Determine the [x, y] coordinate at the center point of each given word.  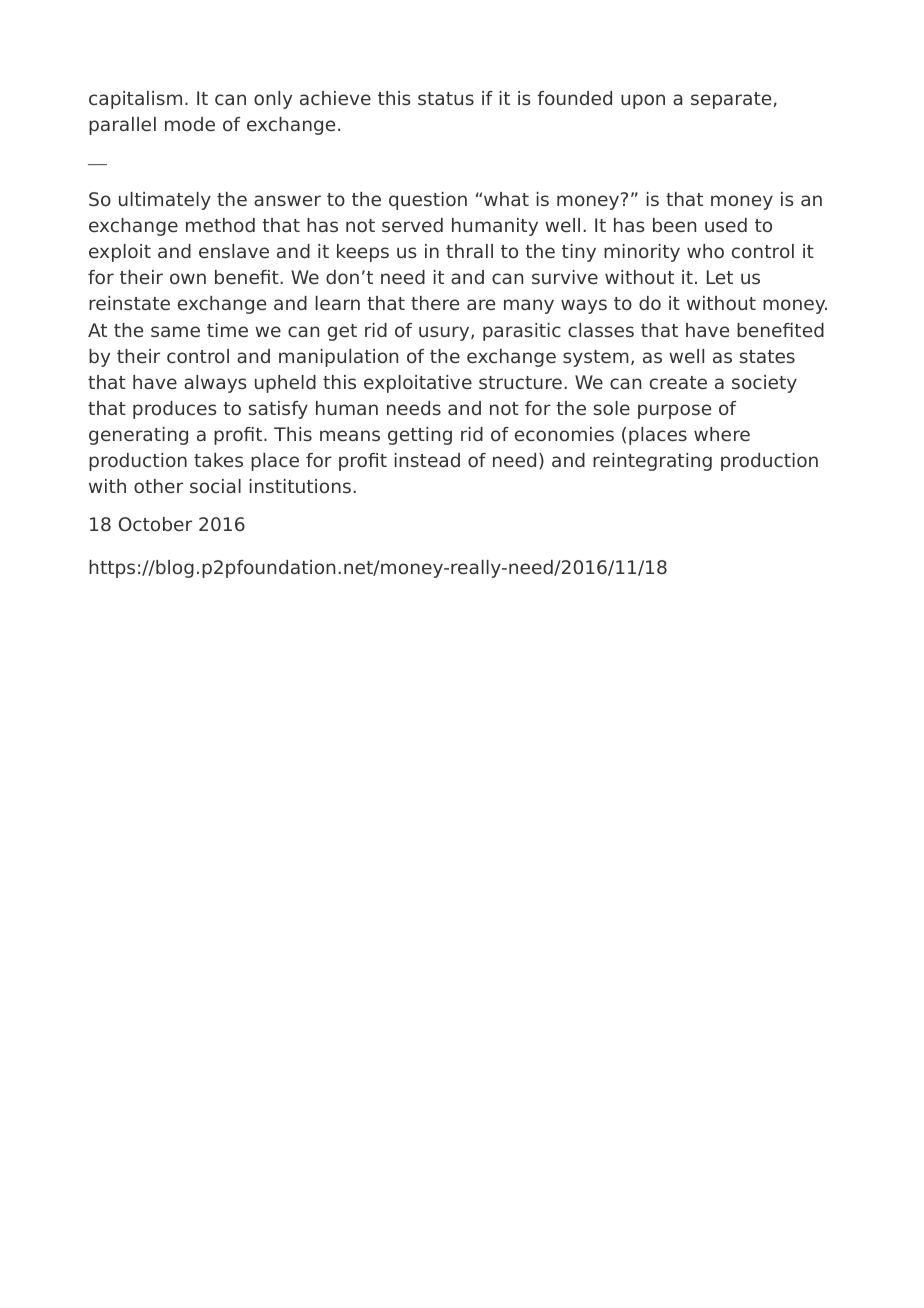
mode [190, 124]
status [446, 98]
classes [601, 330]
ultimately [165, 201]
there [435, 303]
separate [731, 100]
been [674, 225]
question [428, 201]
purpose [674, 411]
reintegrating [652, 462]
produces [175, 410]
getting [420, 436]
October [155, 524]
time [227, 330]
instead [427, 460]
